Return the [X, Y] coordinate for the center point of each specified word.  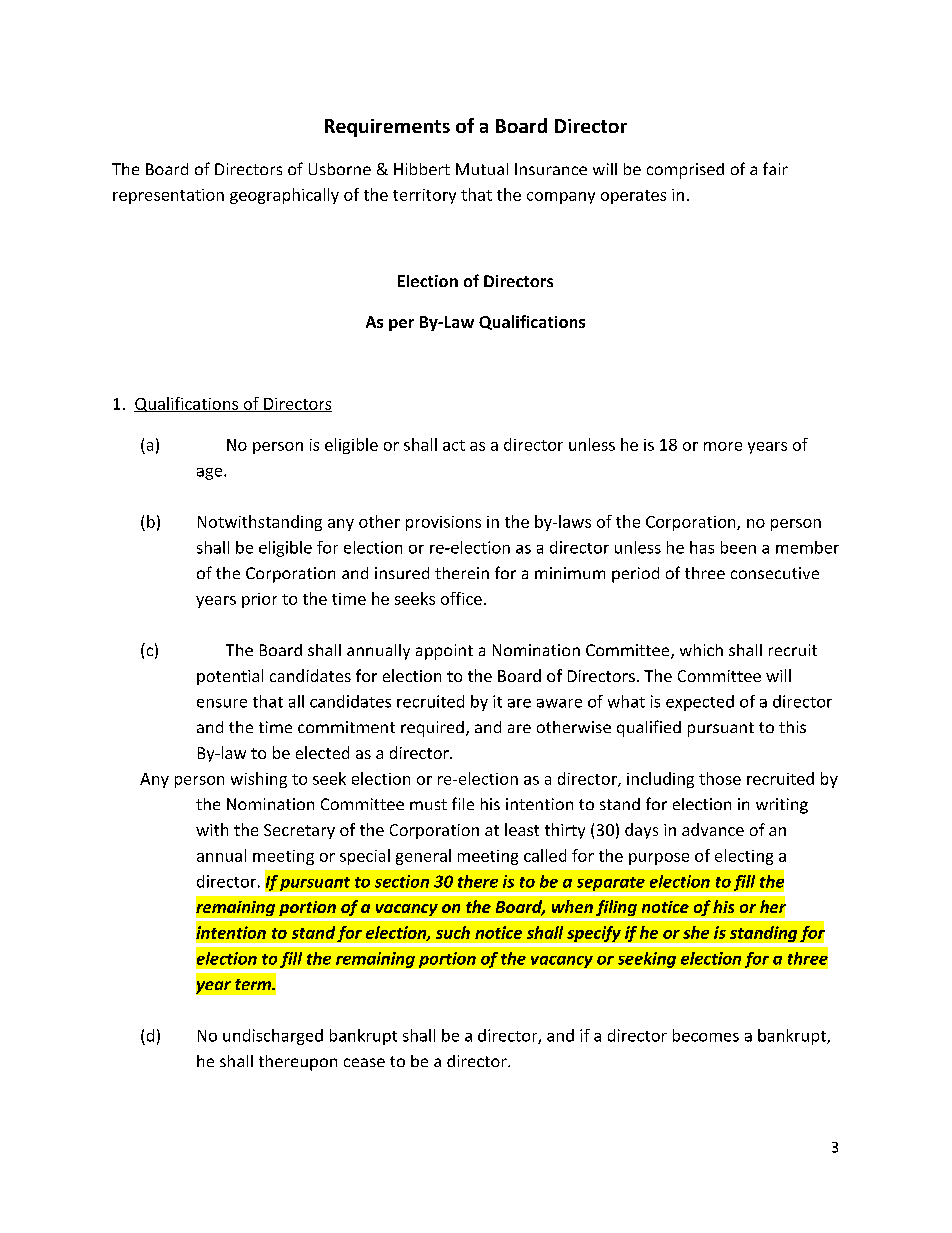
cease [364, 1062]
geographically [284, 196]
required [432, 729]
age [211, 474]
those [720, 778]
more [723, 446]
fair [775, 168]
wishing [259, 780]
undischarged [273, 1037]
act [454, 445]
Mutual [482, 169]
